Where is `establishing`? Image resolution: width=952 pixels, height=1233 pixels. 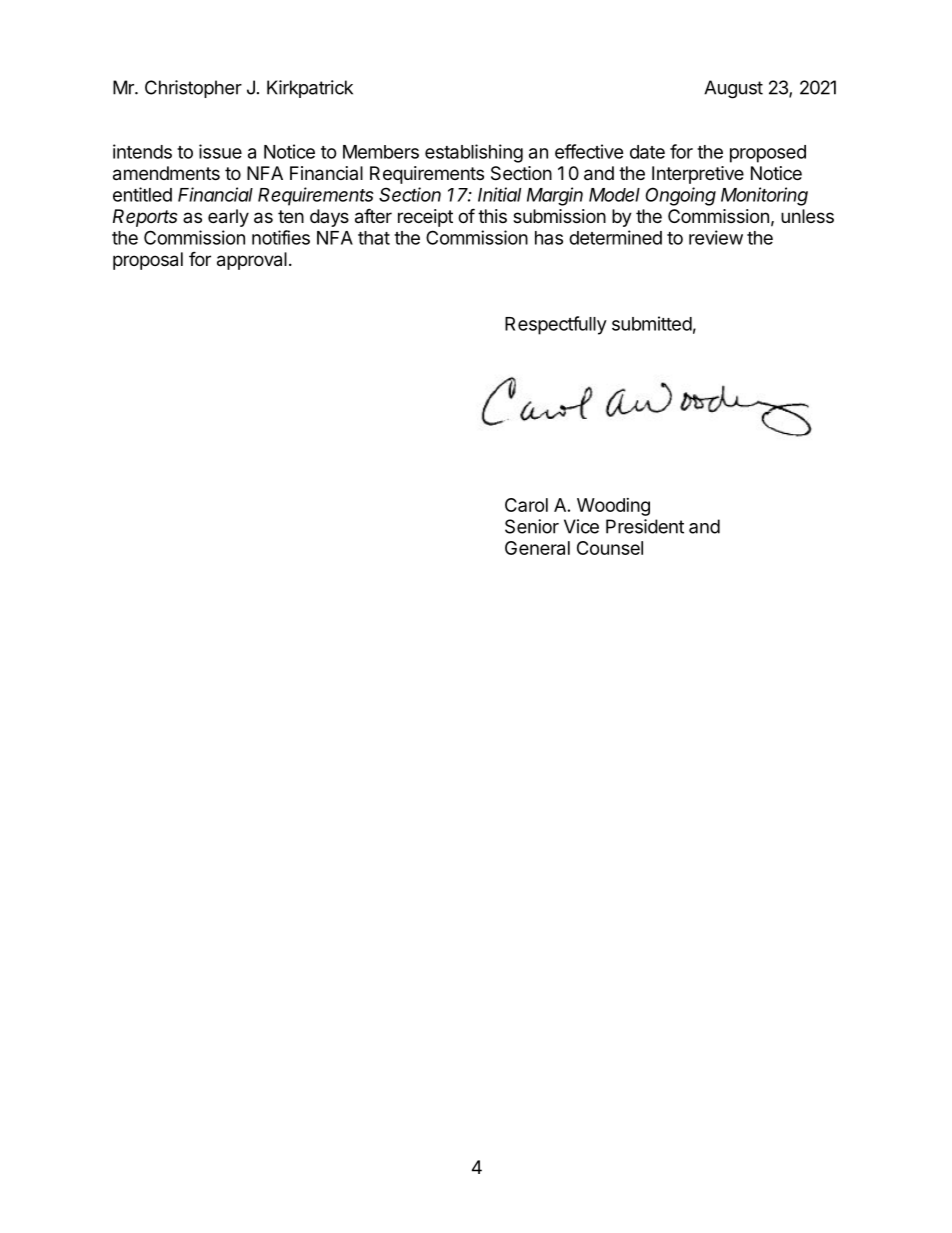 establishing is located at coordinates (474, 153).
